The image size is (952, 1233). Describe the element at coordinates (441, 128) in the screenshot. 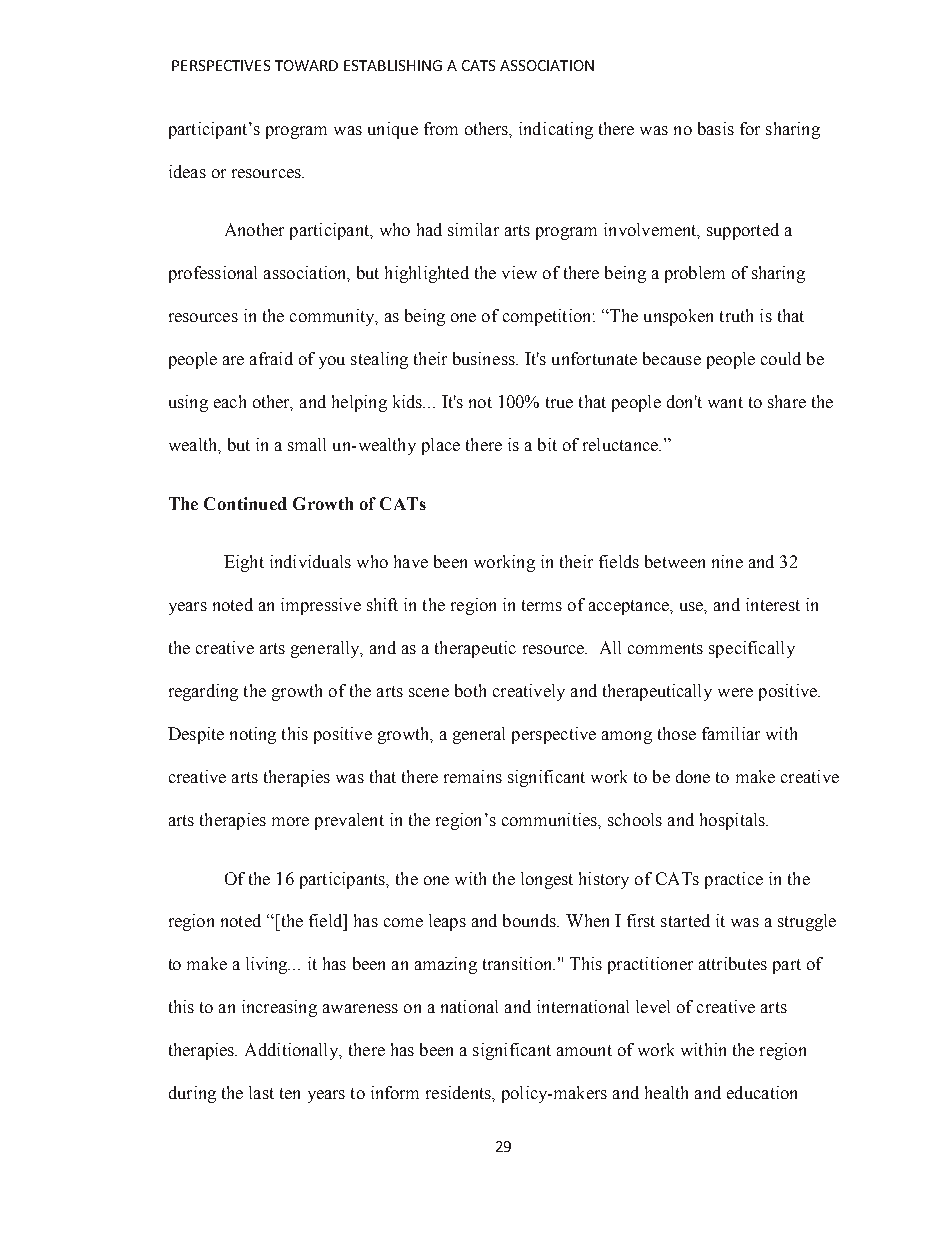

I see `from` at that location.
